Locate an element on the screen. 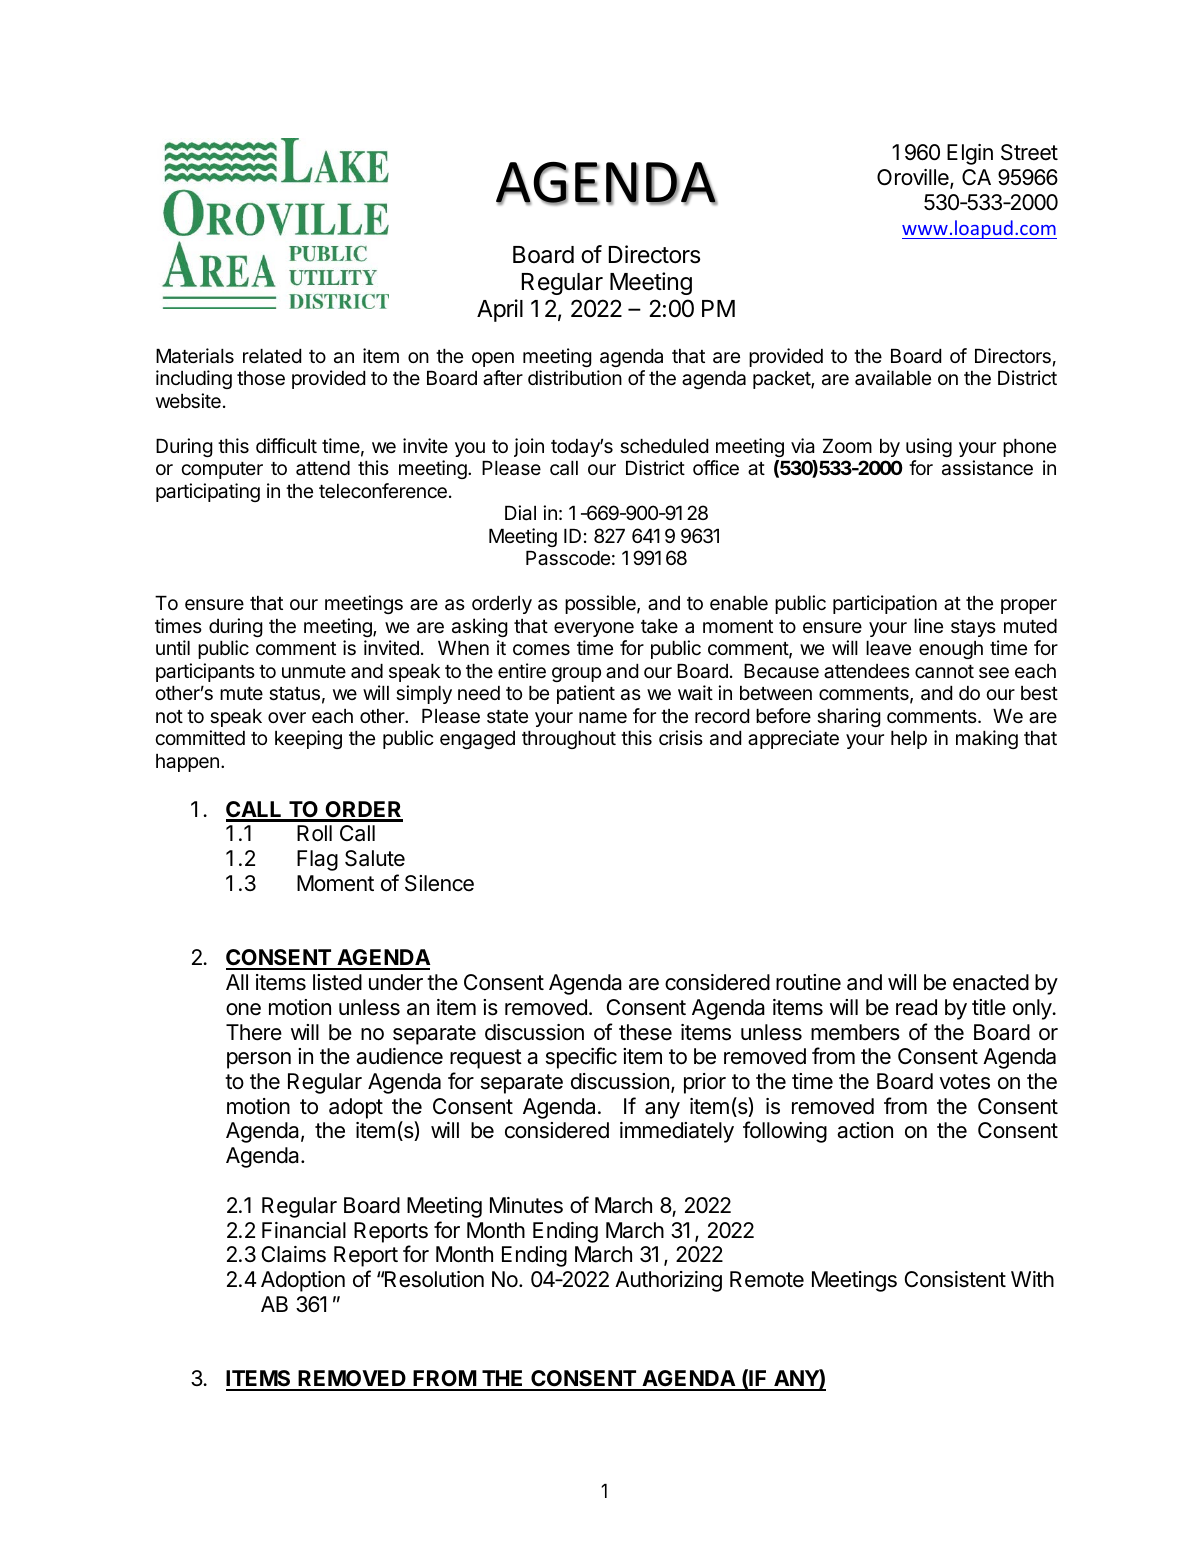  Flag is located at coordinates (317, 860).
